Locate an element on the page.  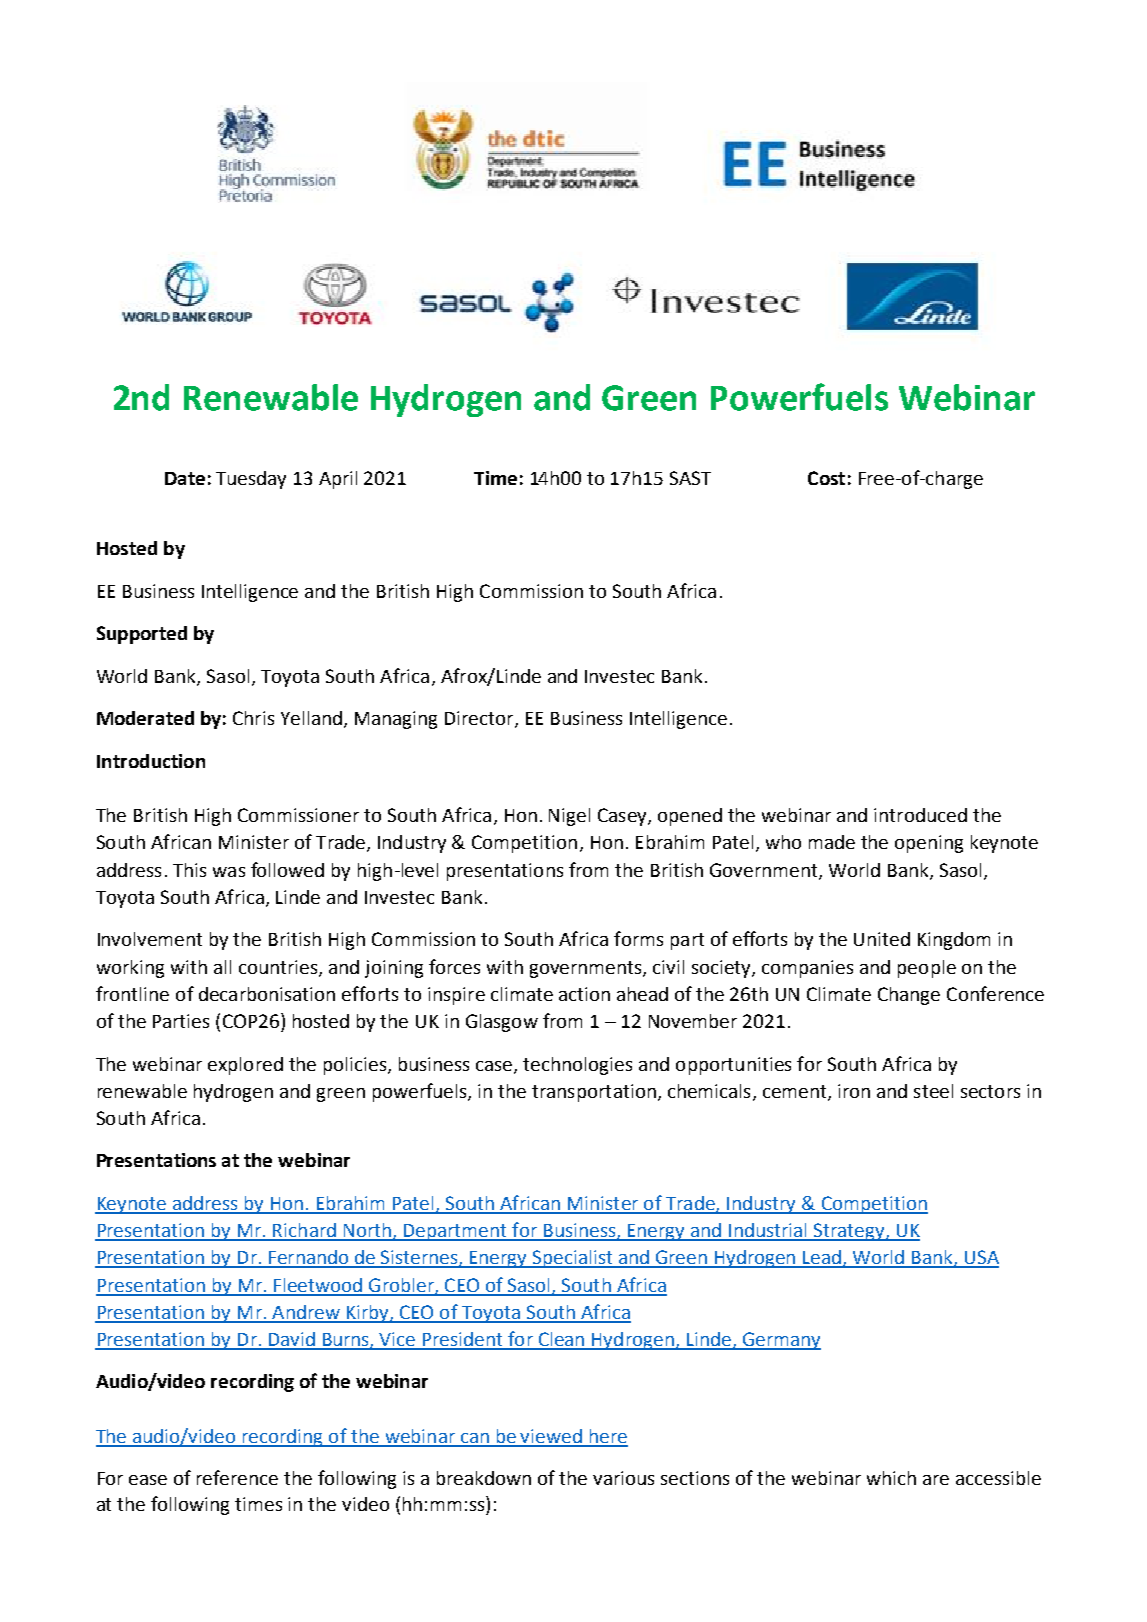
Cost is located at coordinates (826, 478).
